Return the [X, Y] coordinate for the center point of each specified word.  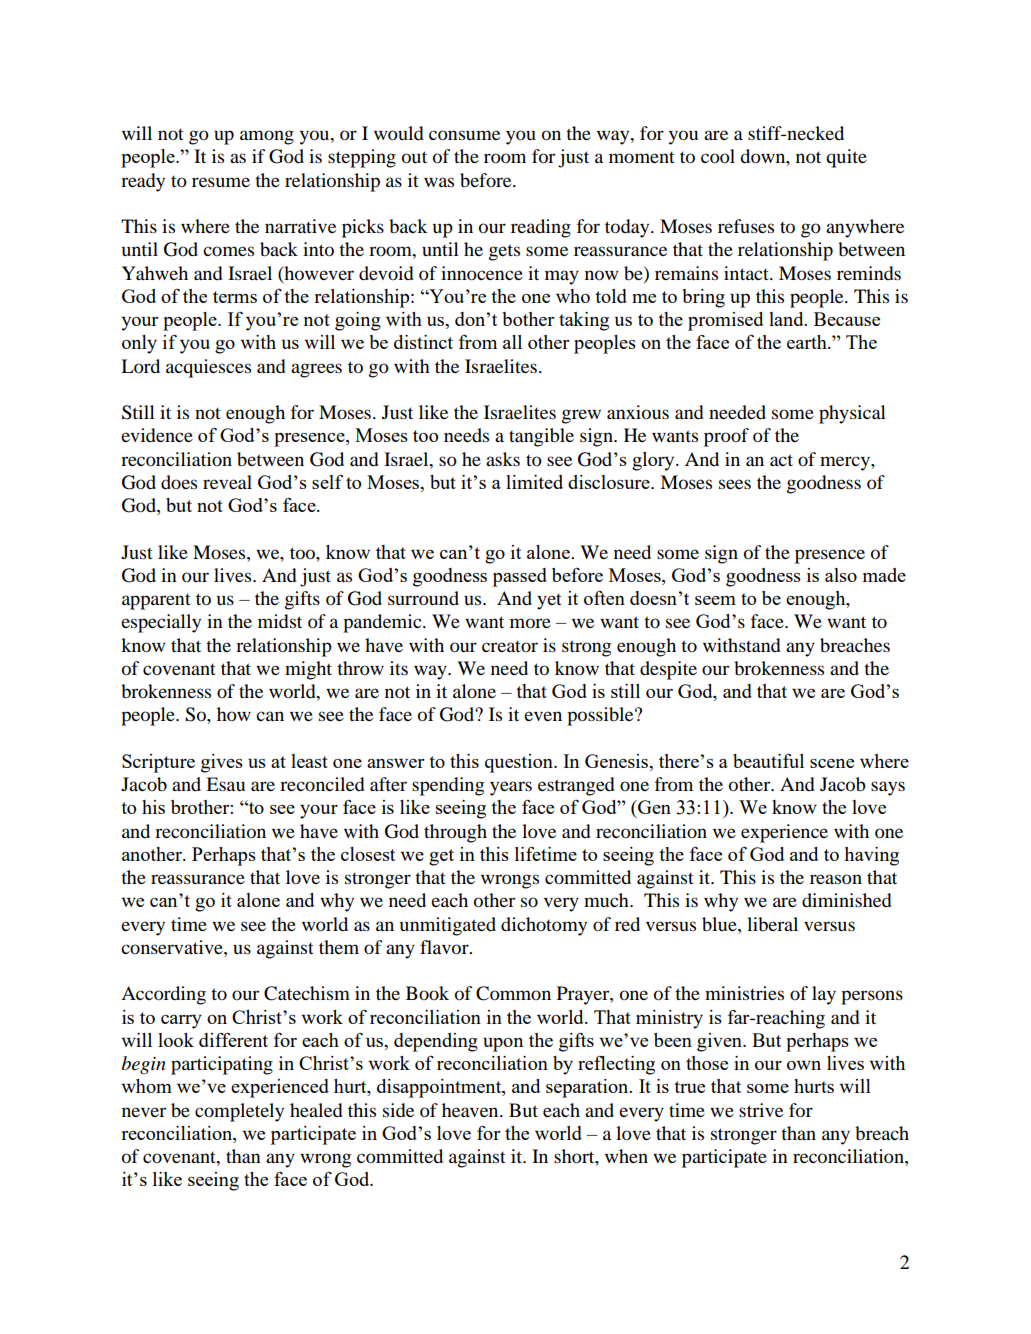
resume [221, 182]
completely [239, 1112]
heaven [471, 1110]
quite [846, 158]
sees [735, 484]
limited [534, 482]
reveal [227, 482]
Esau [225, 784]
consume [464, 135]
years [511, 788]
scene [832, 763]
